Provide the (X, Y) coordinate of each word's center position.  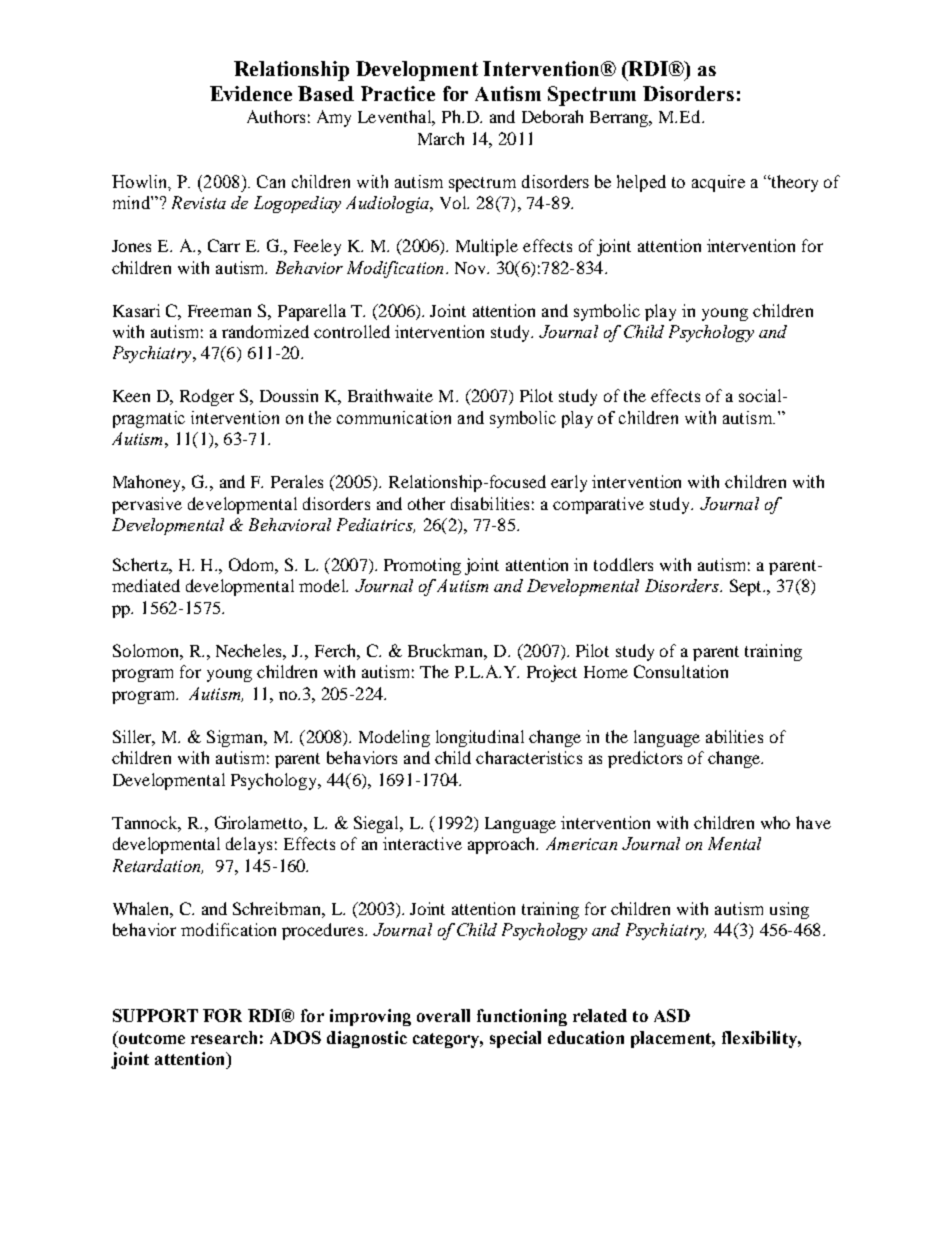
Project (552, 673)
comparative (598, 505)
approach (503, 845)
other (426, 503)
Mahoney (149, 483)
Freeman (219, 311)
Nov (471, 268)
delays (249, 845)
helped (641, 183)
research (224, 1037)
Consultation (681, 671)
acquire (718, 183)
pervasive (147, 505)
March (441, 138)
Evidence (251, 93)
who (775, 822)
